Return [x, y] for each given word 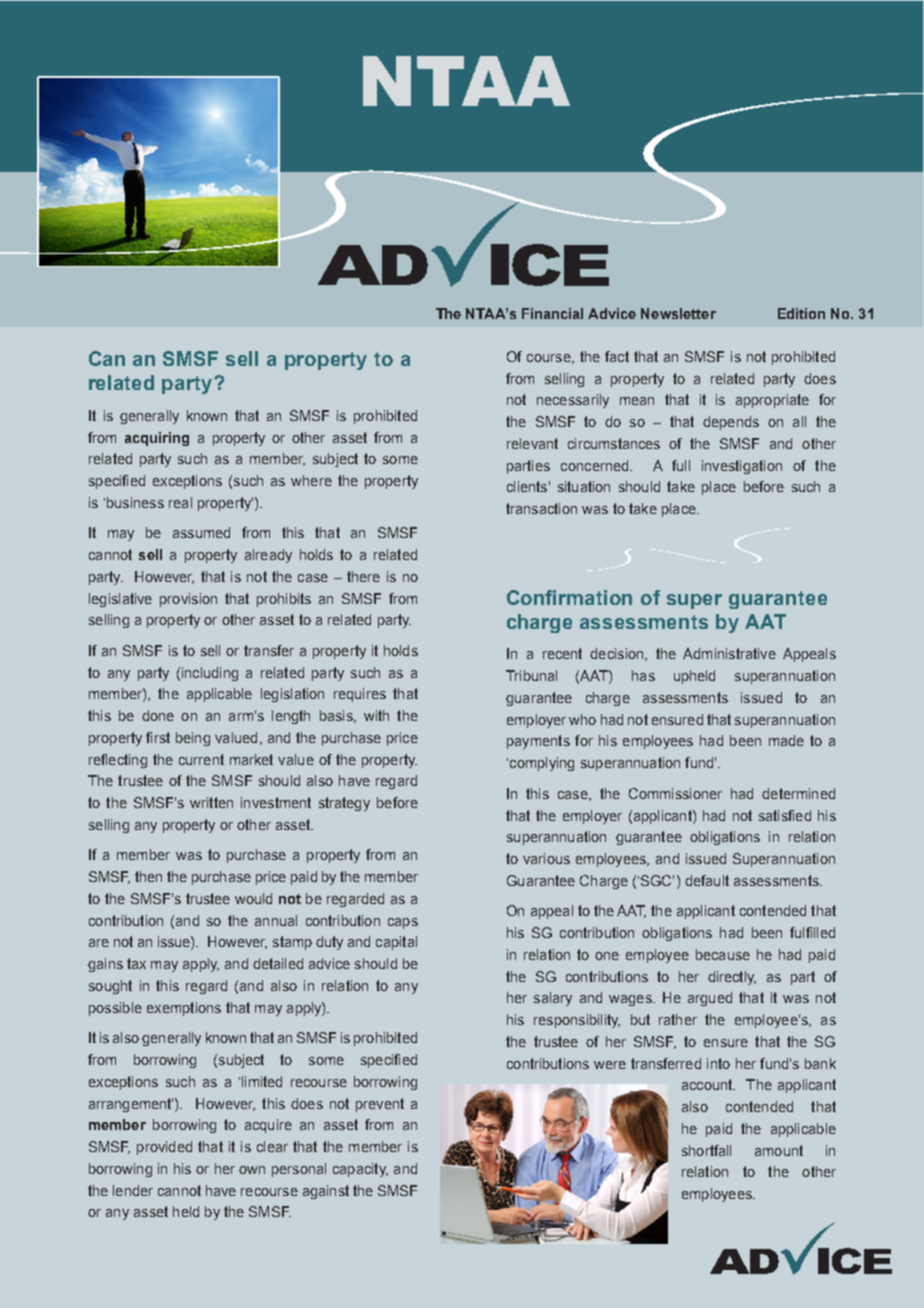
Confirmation [569, 597]
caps [403, 923]
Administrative [729, 653]
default [707, 880]
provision [188, 600]
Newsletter [678, 313]
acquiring [157, 439]
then [148, 876]
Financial [552, 313]
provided [164, 1148]
